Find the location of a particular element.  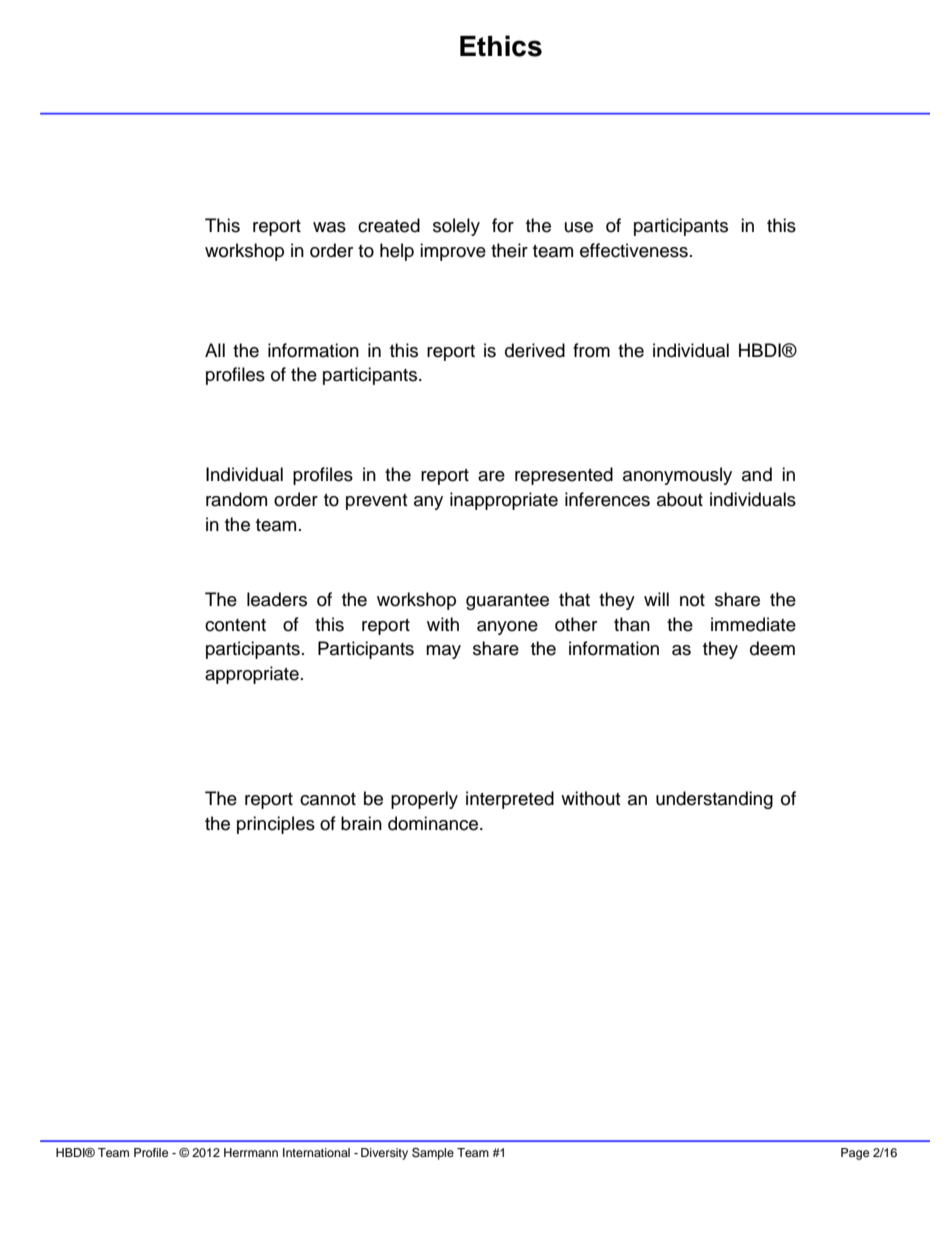

anonymously is located at coordinates (677, 476).
